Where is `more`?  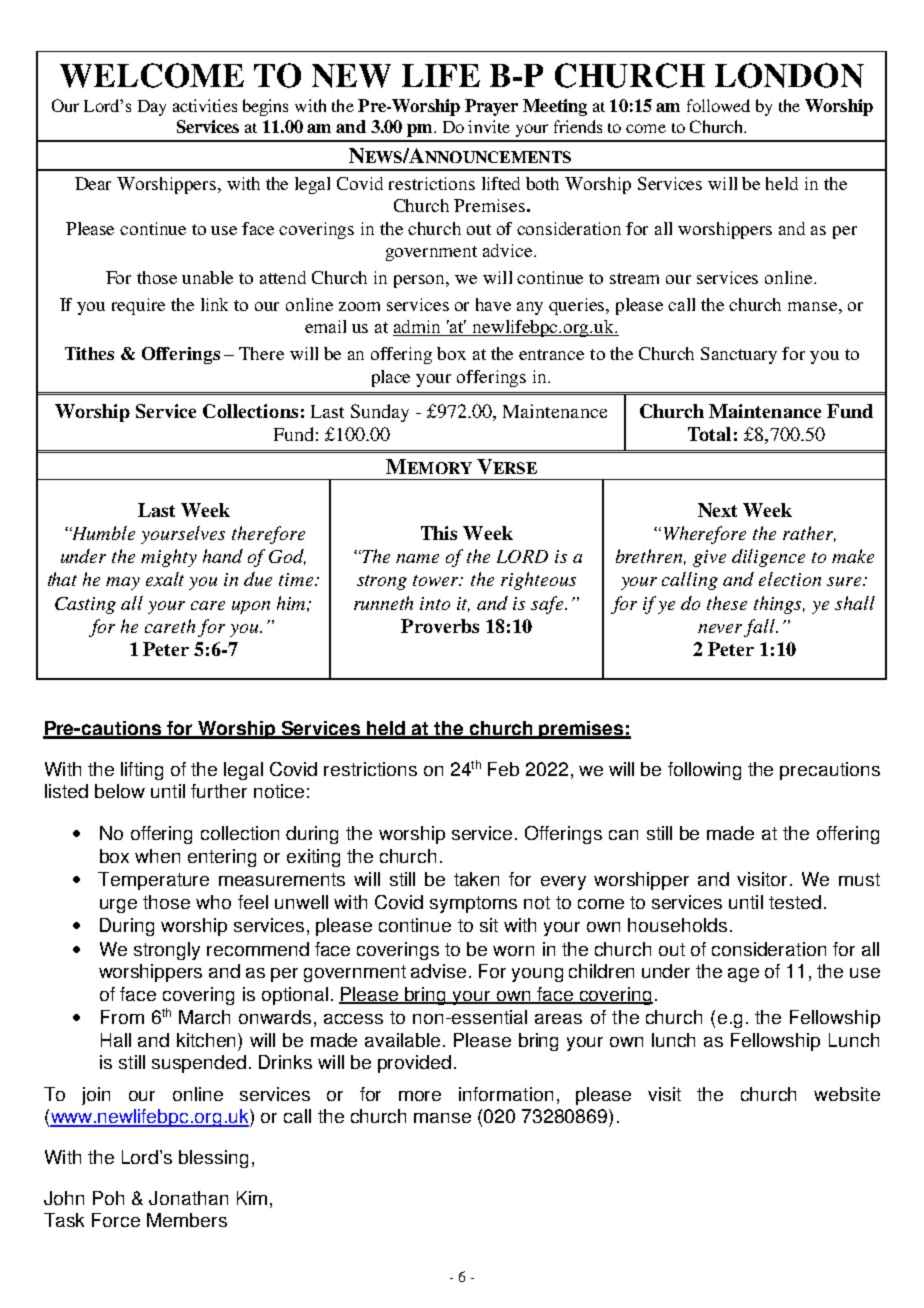 more is located at coordinates (420, 1096).
